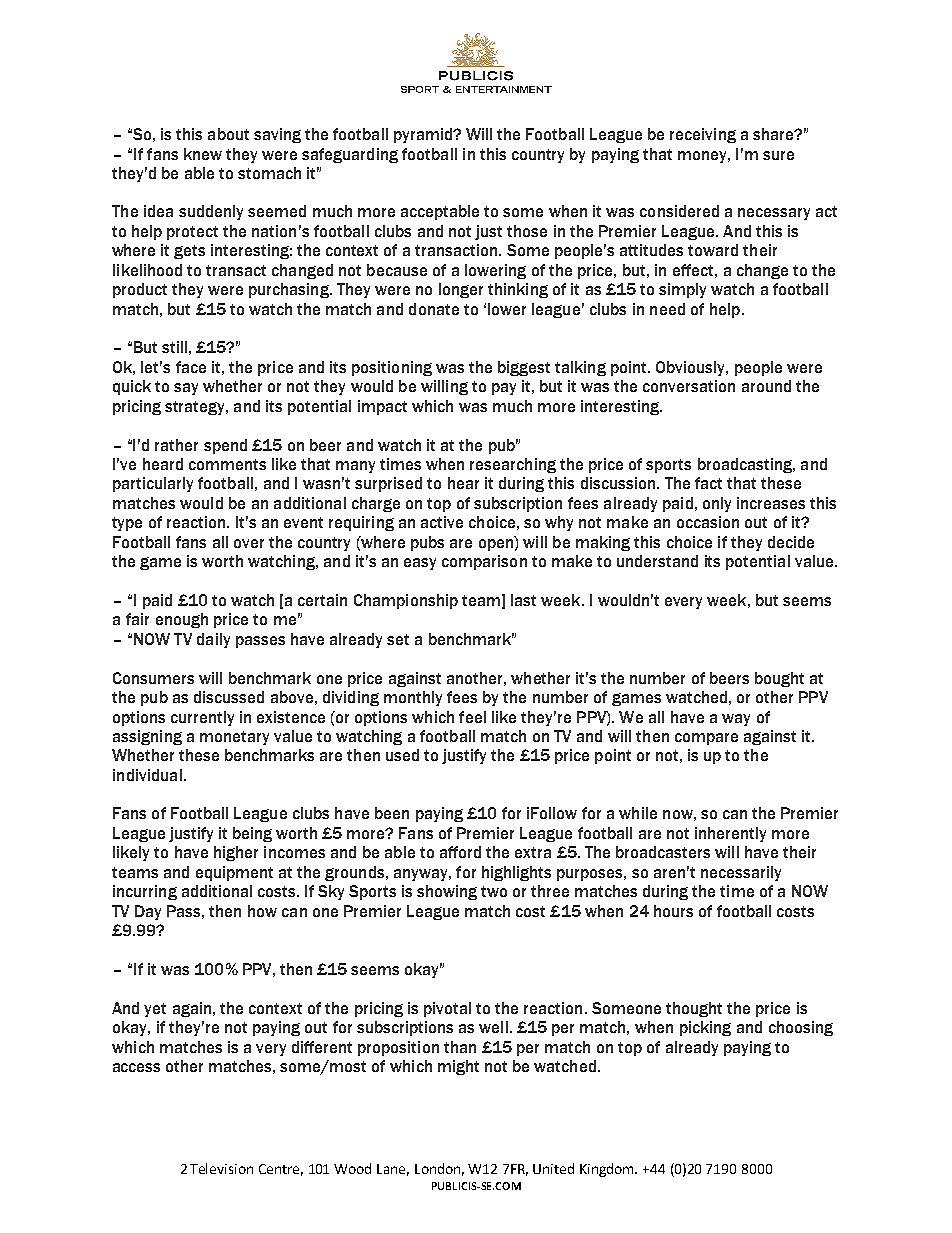 This screenshot has width=952, height=1233. Describe the element at coordinates (398, 639) in the screenshot. I see `set` at that location.
